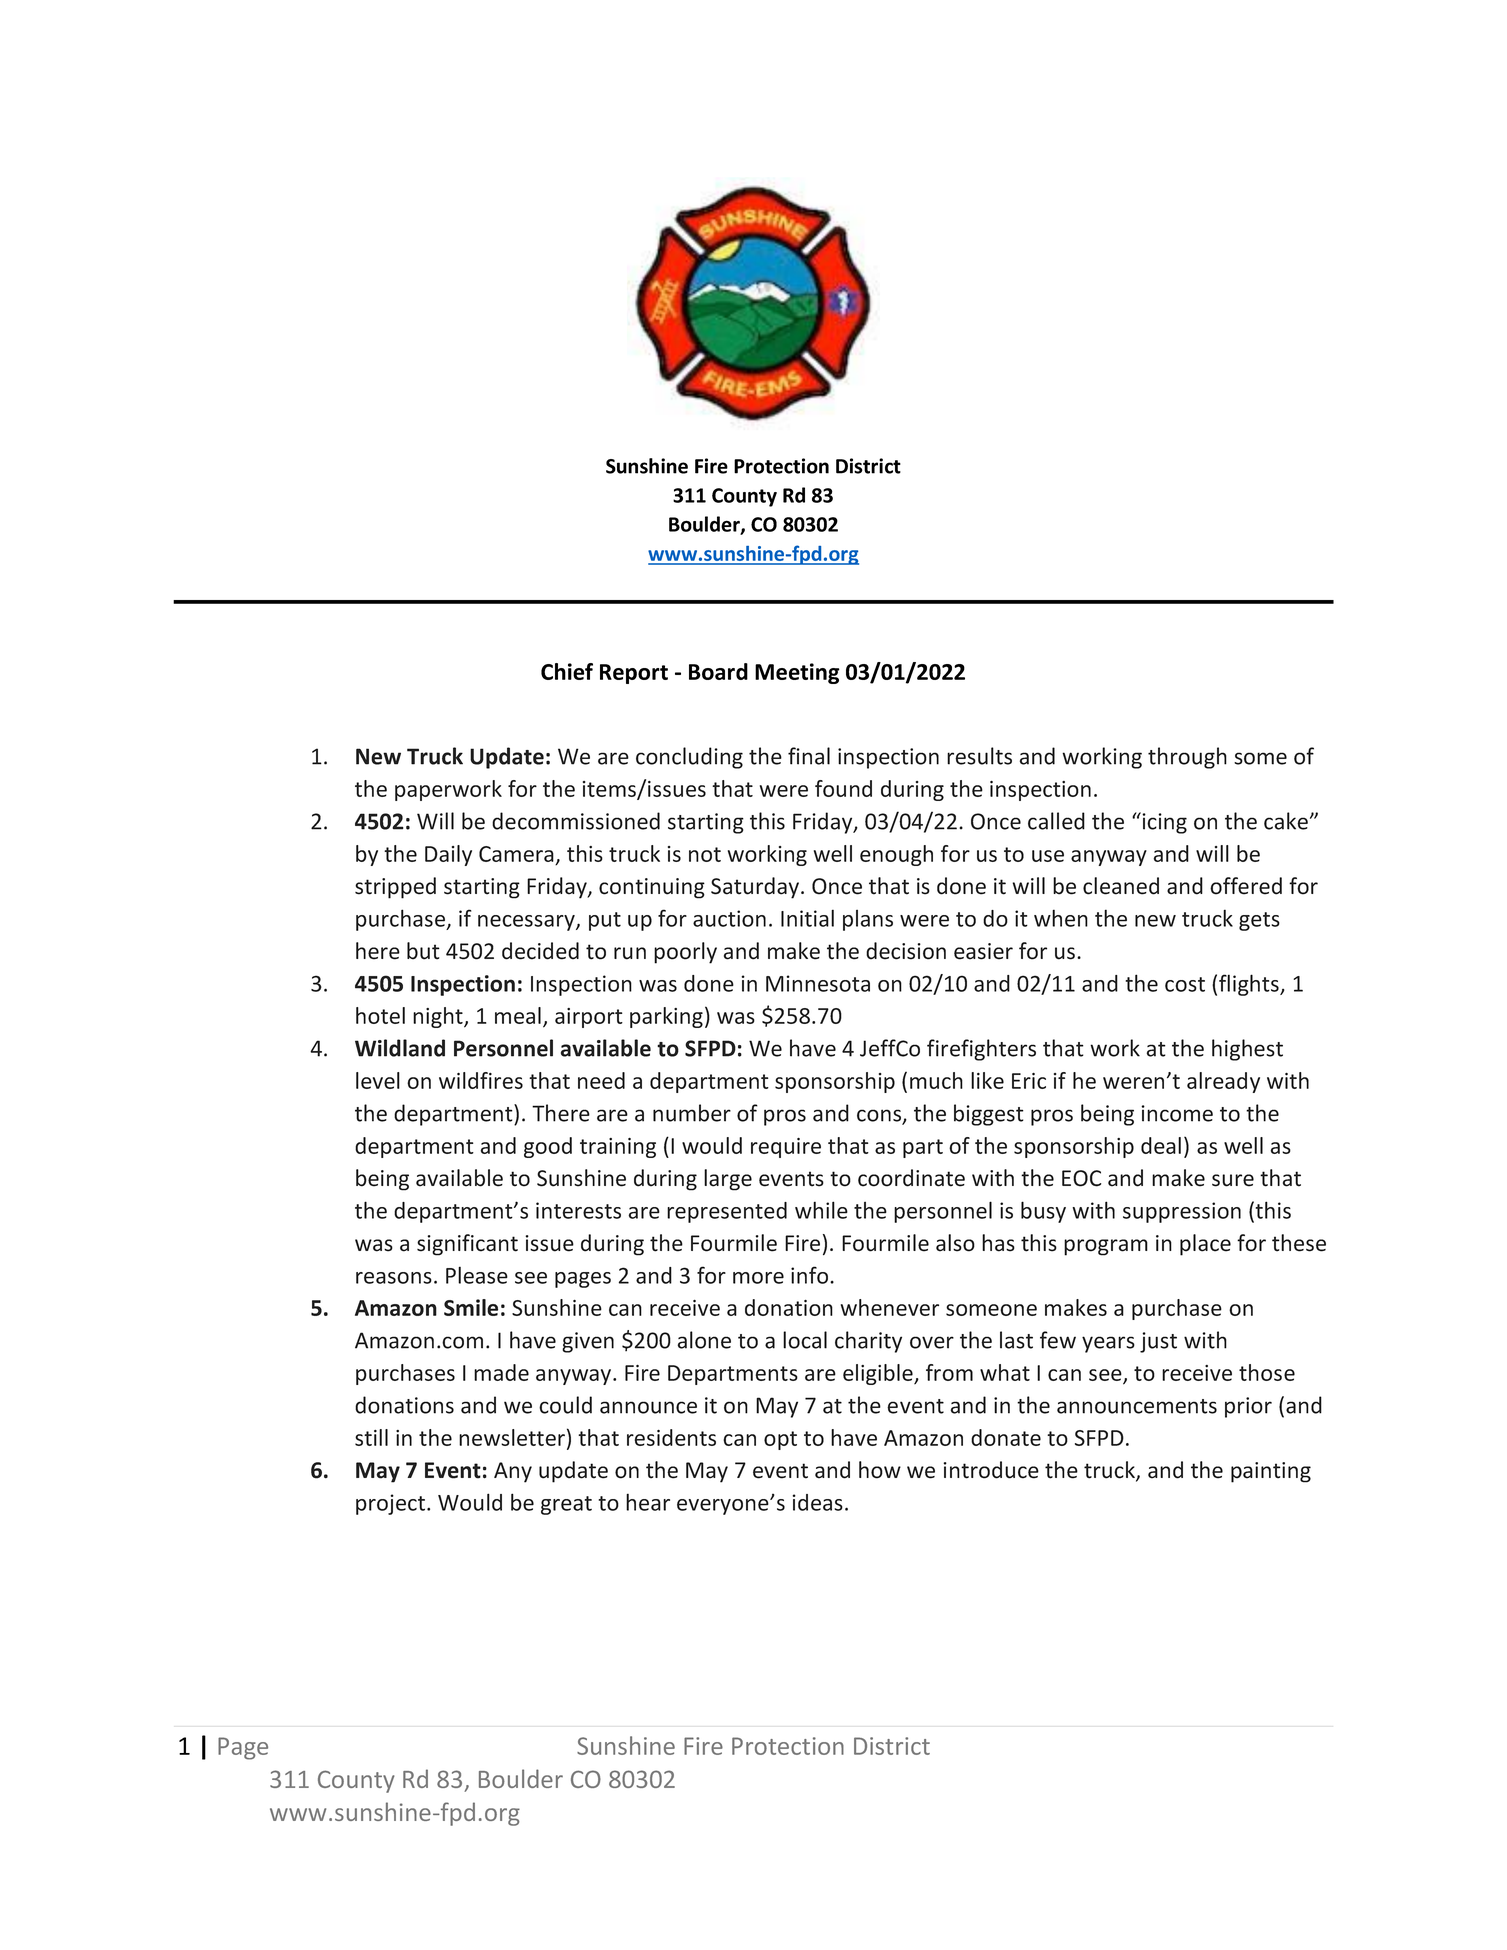  What do you see at coordinates (567, 671) in the screenshot?
I see `Chief` at bounding box center [567, 671].
